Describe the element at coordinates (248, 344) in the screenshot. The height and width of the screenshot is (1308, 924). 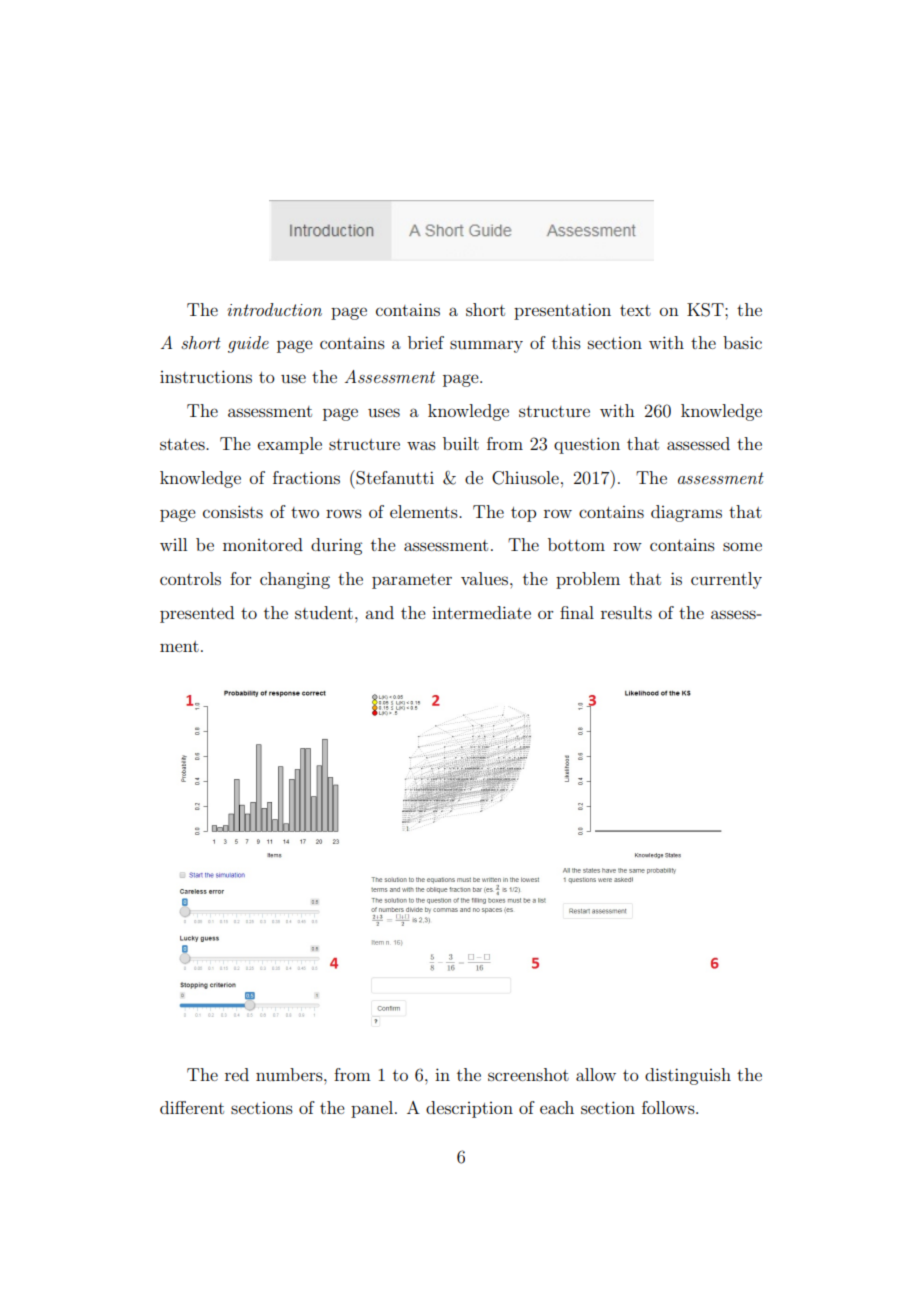
I see `guide` at that location.
